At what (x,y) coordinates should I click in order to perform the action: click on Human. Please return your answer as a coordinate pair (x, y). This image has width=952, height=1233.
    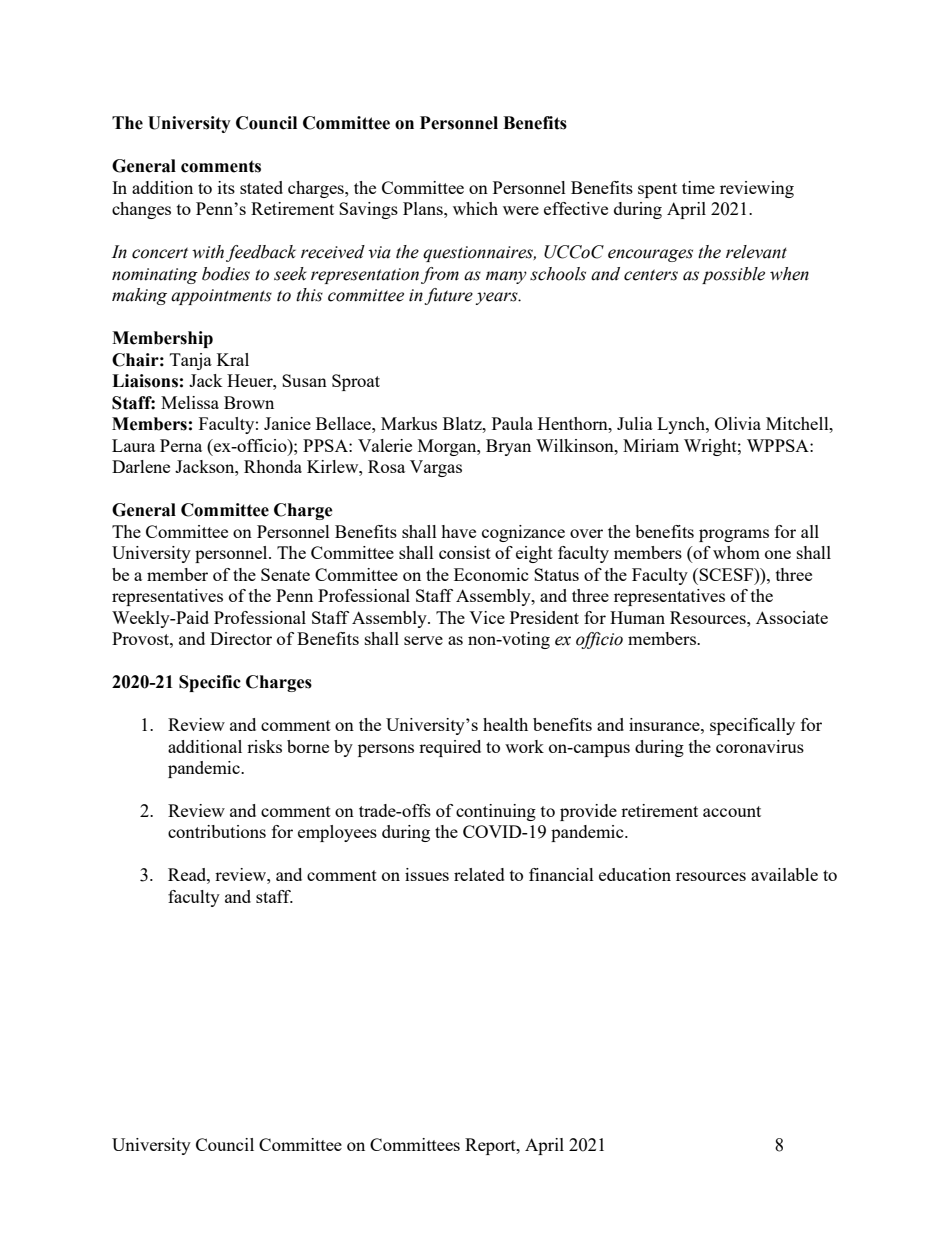
    Looking at the image, I should click on (637, 617).
